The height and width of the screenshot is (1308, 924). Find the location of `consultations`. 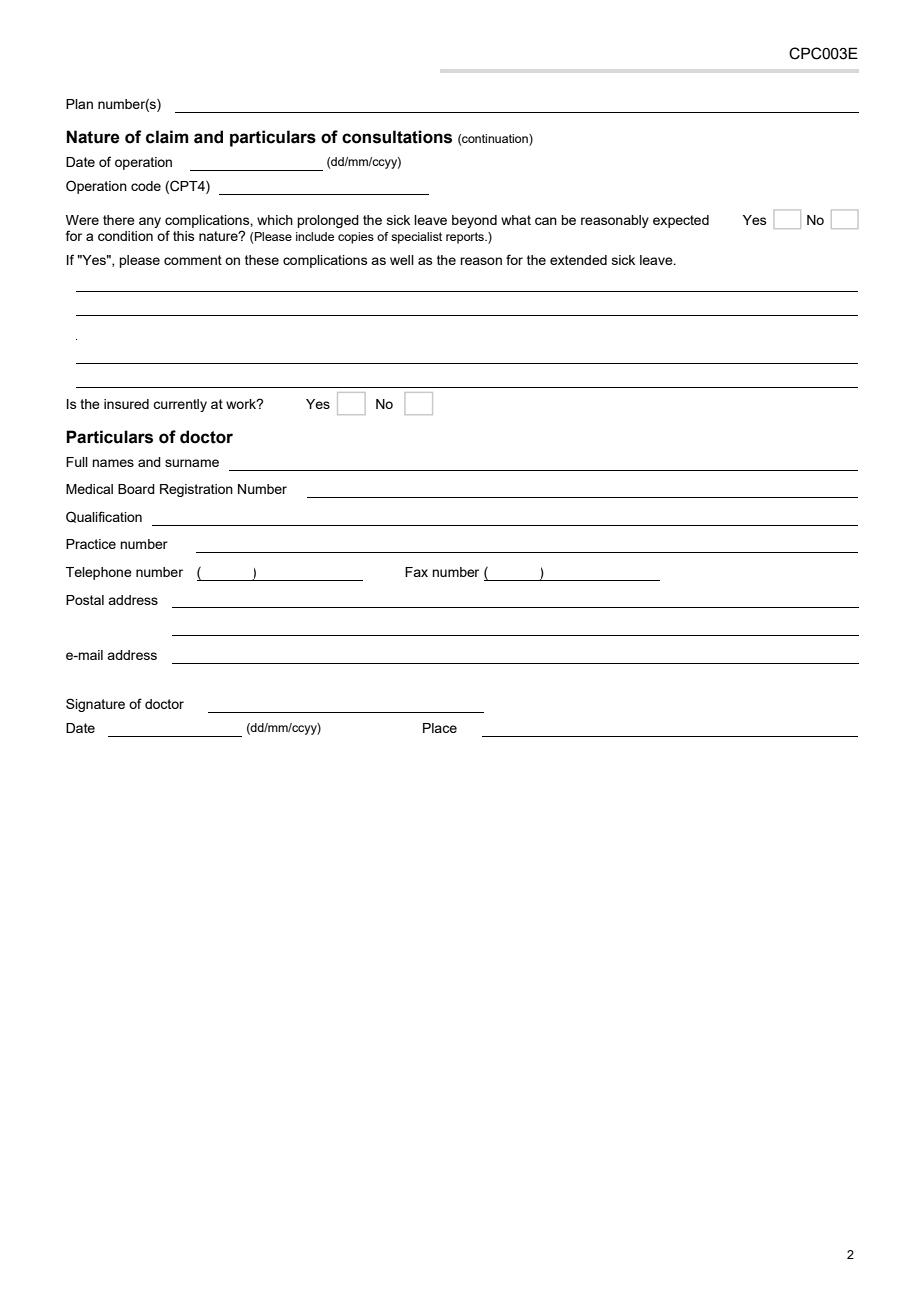

consultations is located at coordinates (397, 137).
